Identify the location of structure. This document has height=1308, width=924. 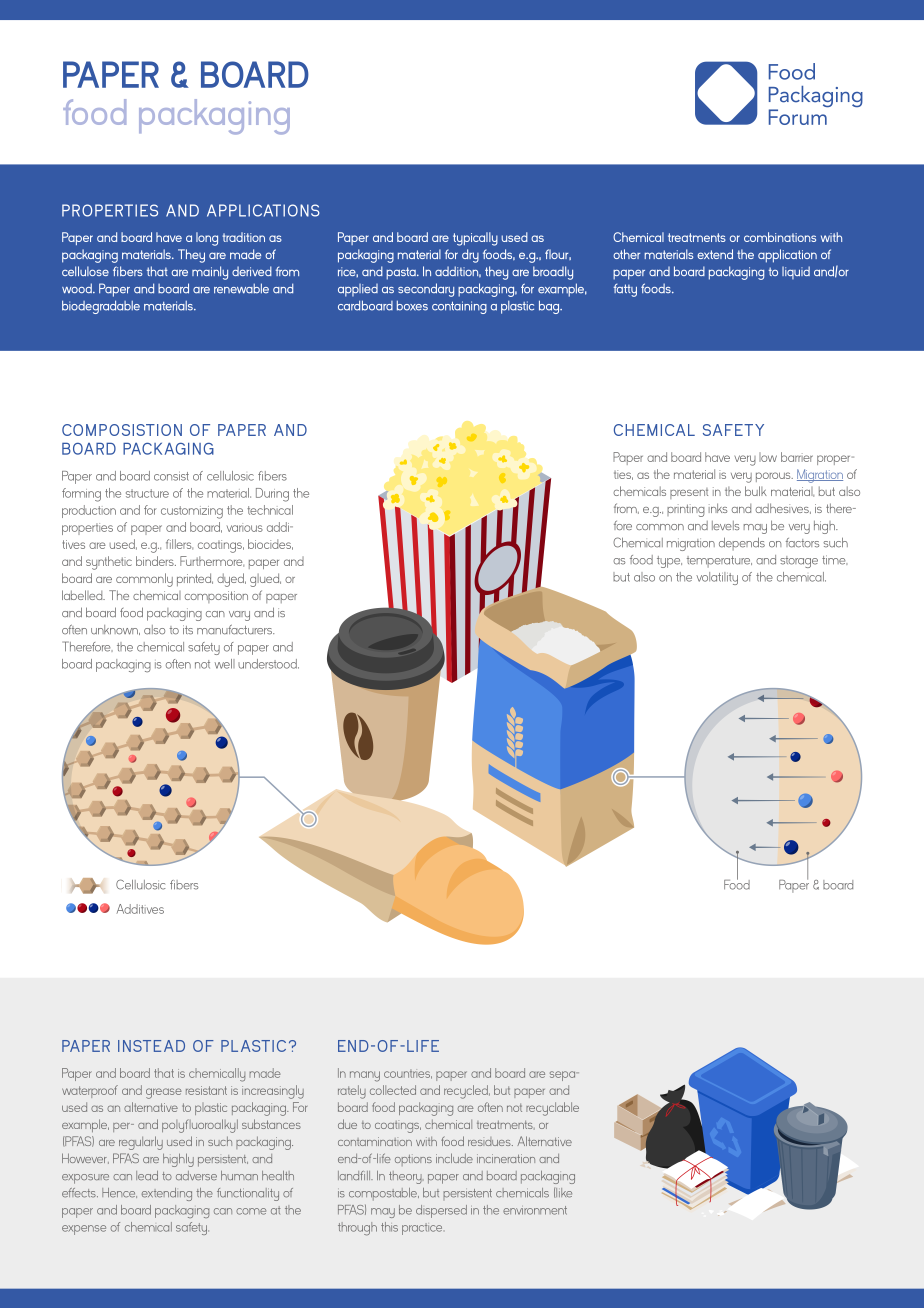
(147, 493).
